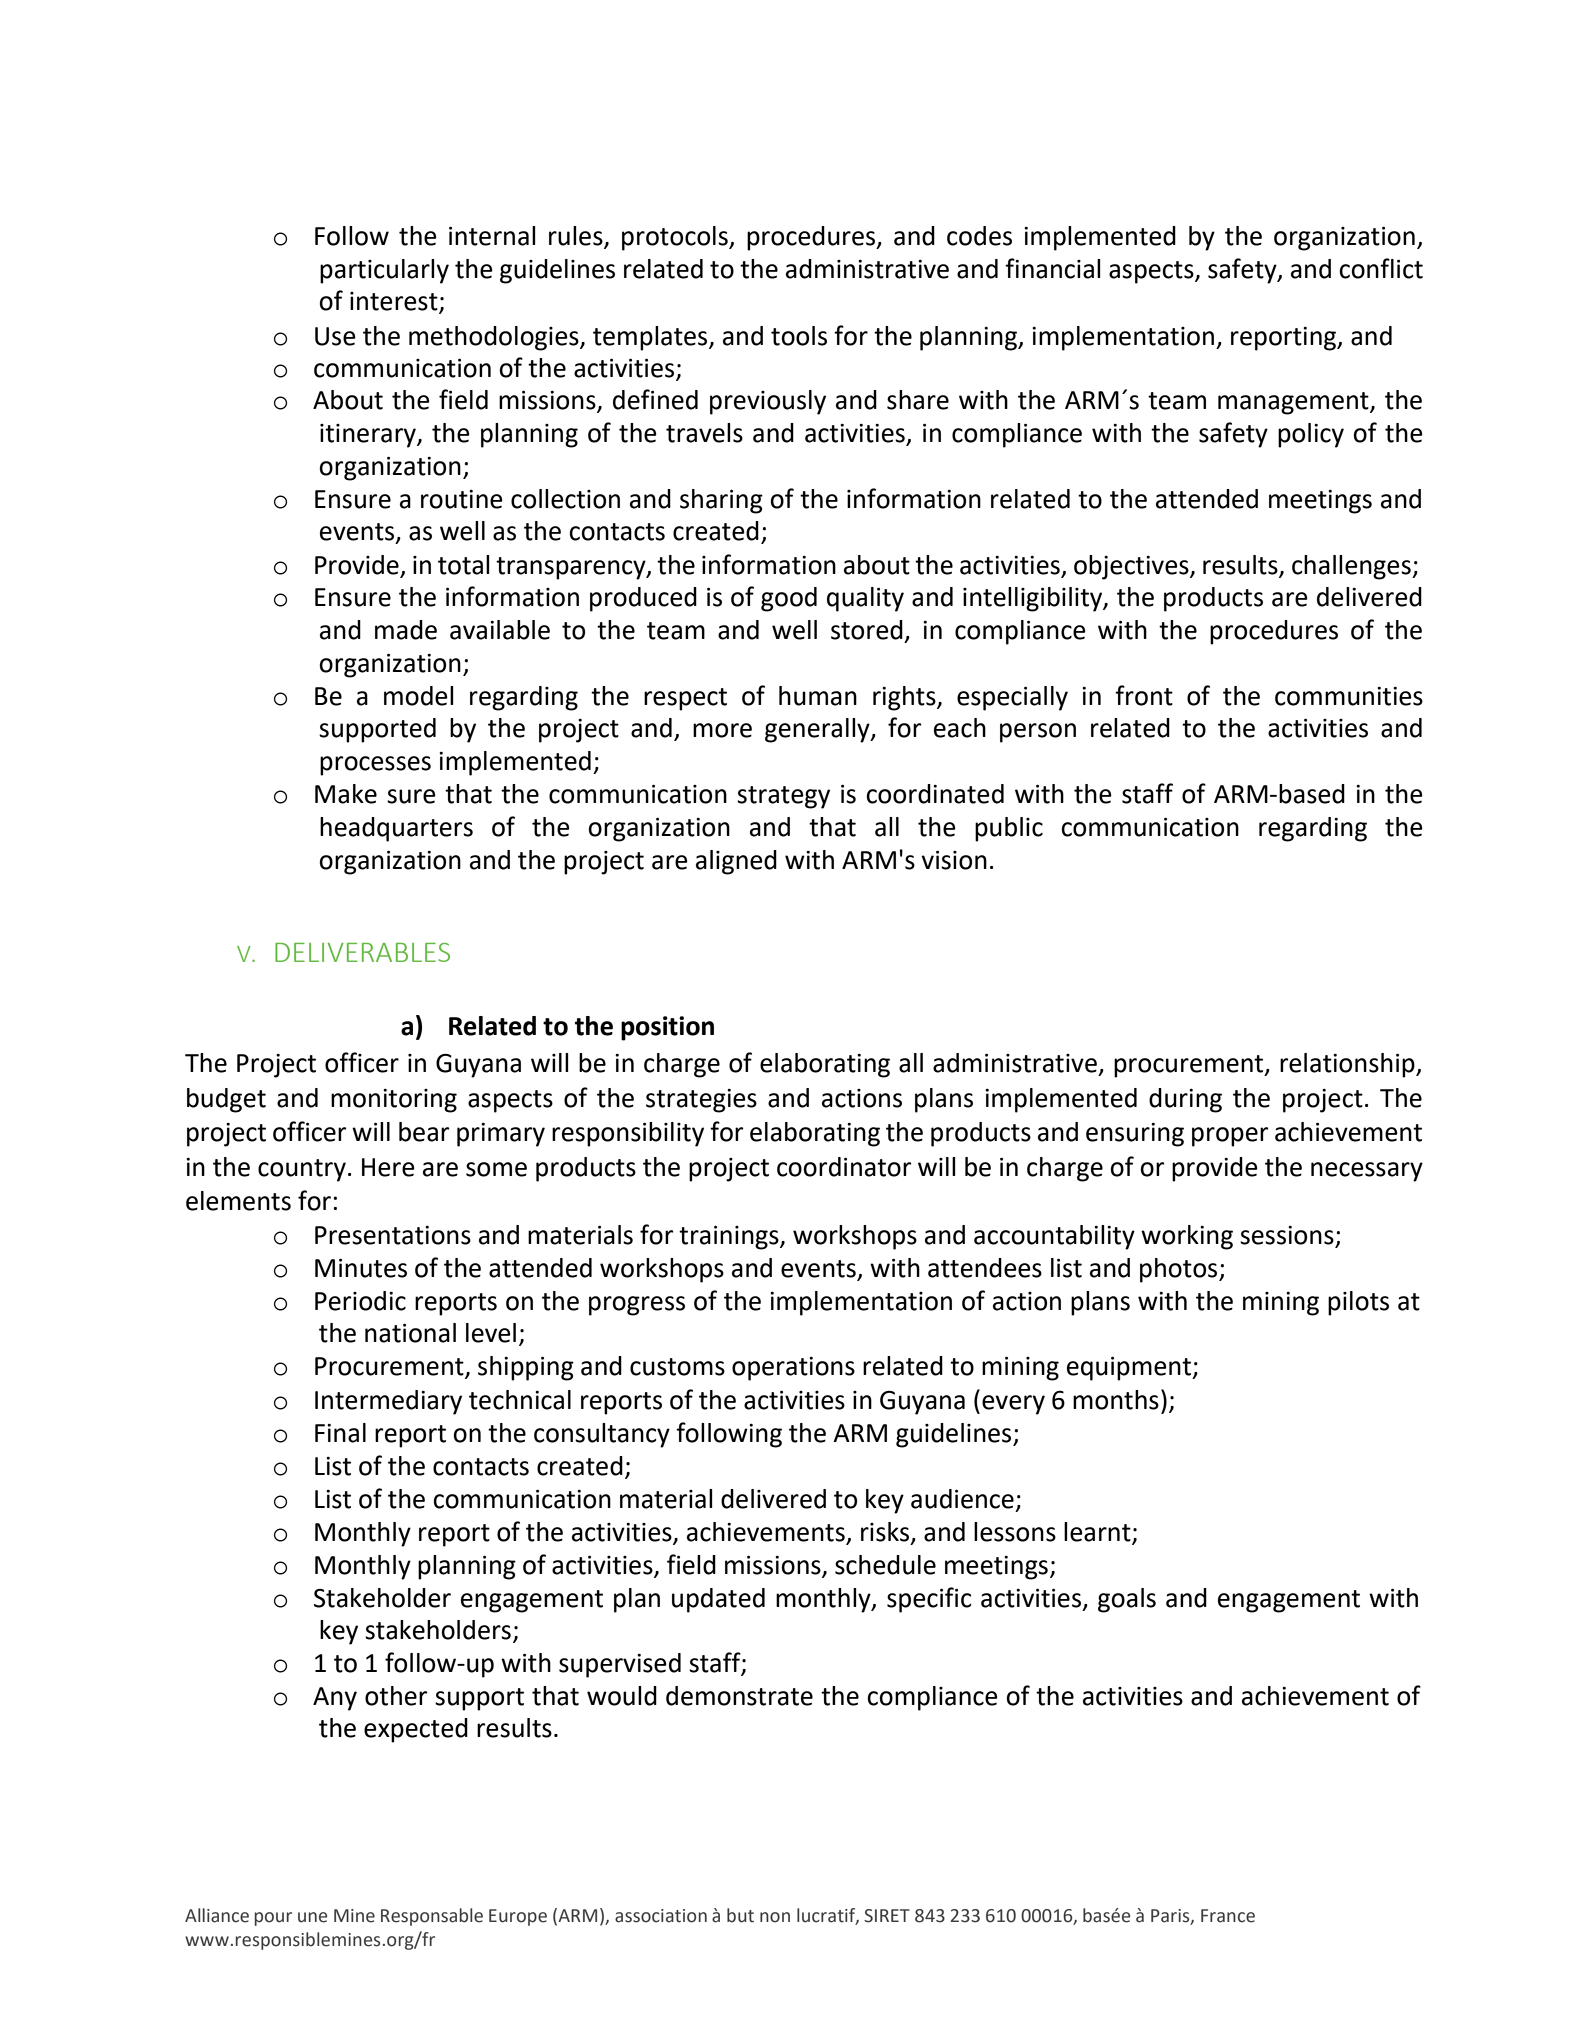 The height and width of the screenshot is (2036, 1574). Describe the element at coordinates (362, 952) in the screenshot. I see `DELIVERABLES` at that location.
